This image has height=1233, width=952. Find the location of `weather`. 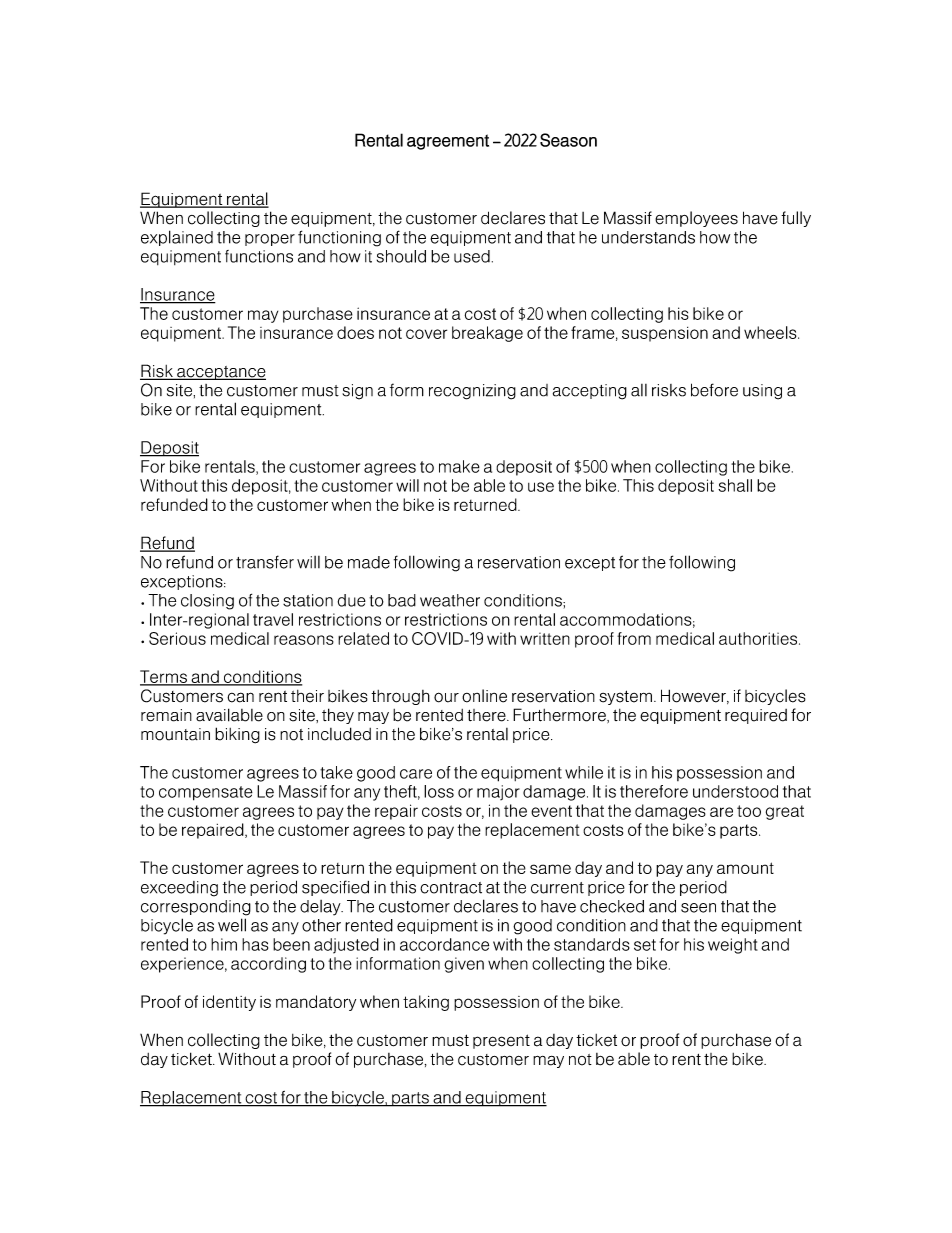

weather is located at coordinates (450, 600).
